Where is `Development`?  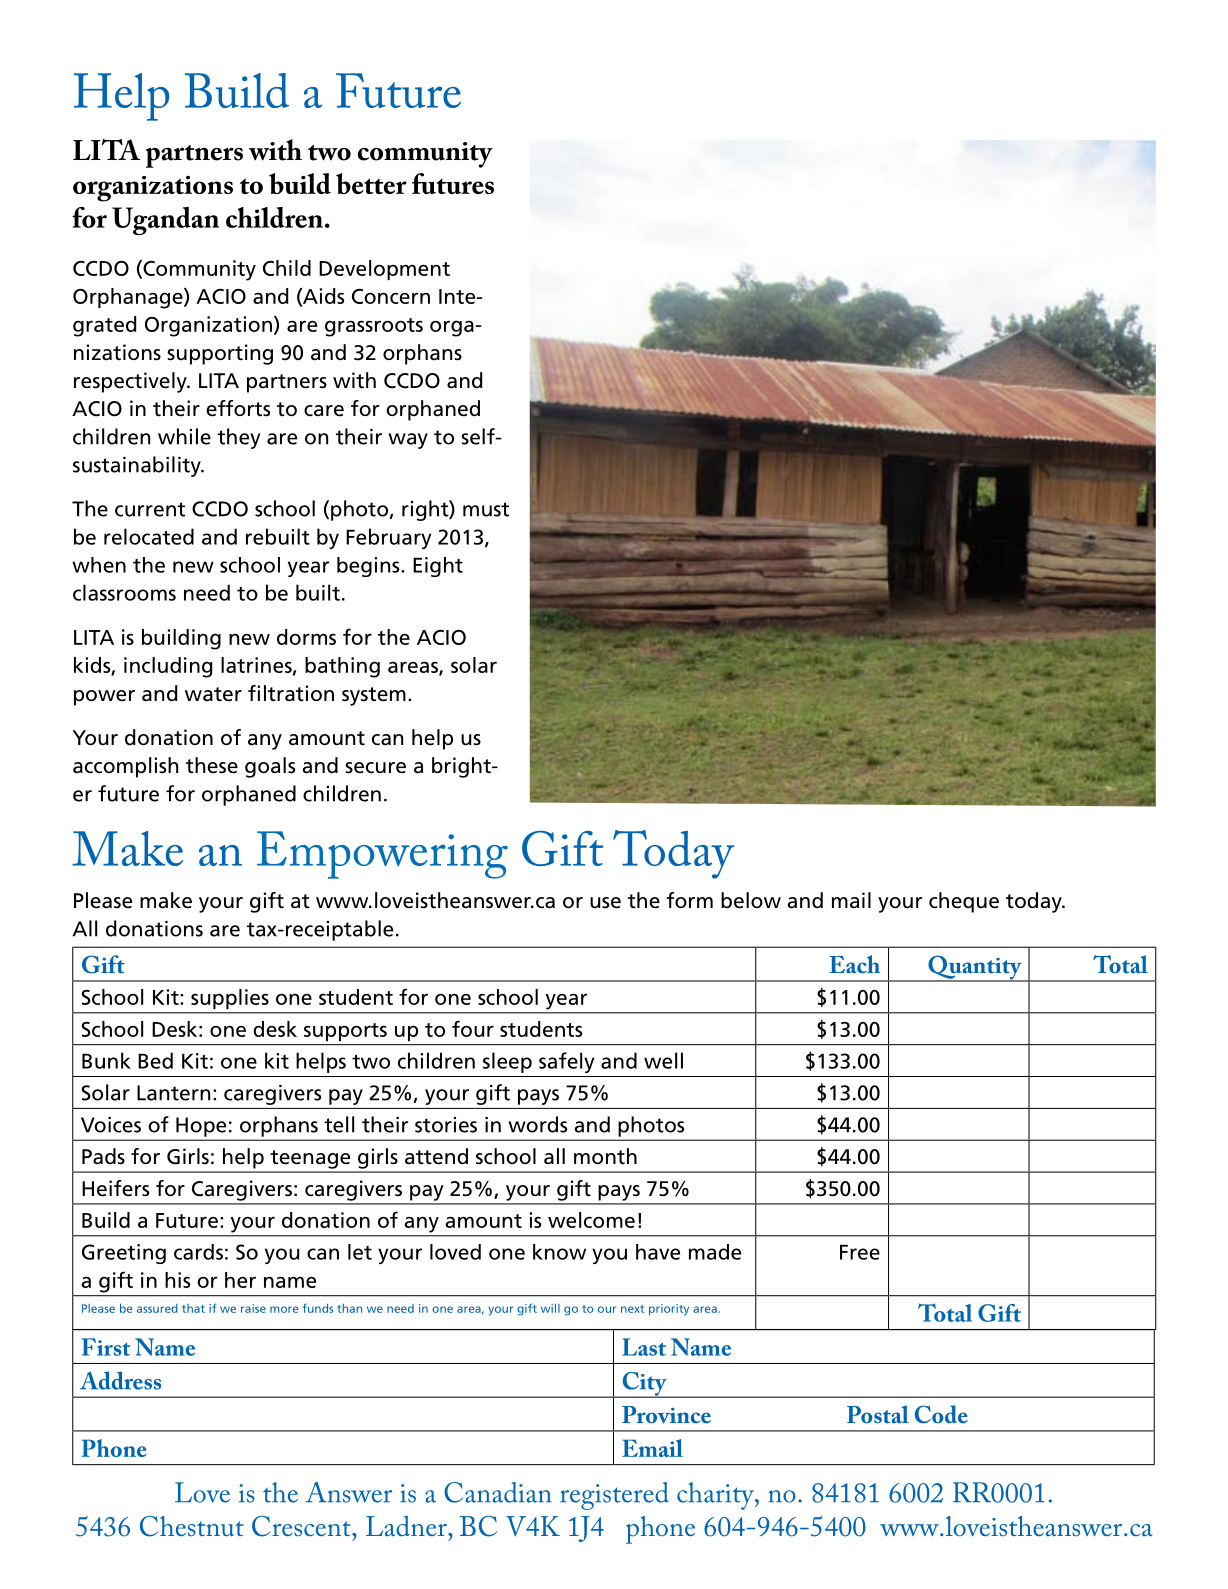
Development is located at coordinates (384, 270).
